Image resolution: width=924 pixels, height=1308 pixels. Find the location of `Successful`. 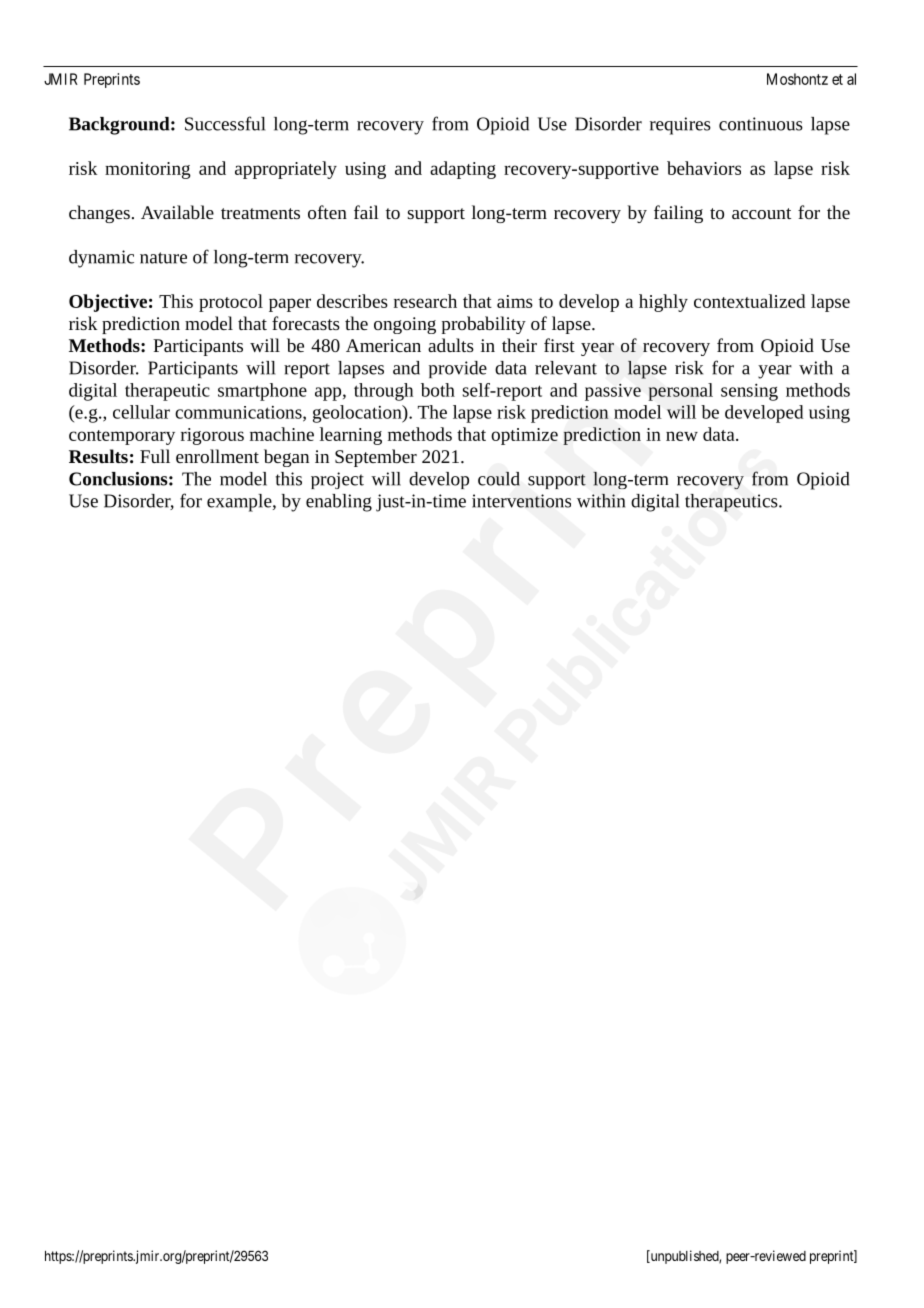

Successful is located at coordinates (225, 123).
